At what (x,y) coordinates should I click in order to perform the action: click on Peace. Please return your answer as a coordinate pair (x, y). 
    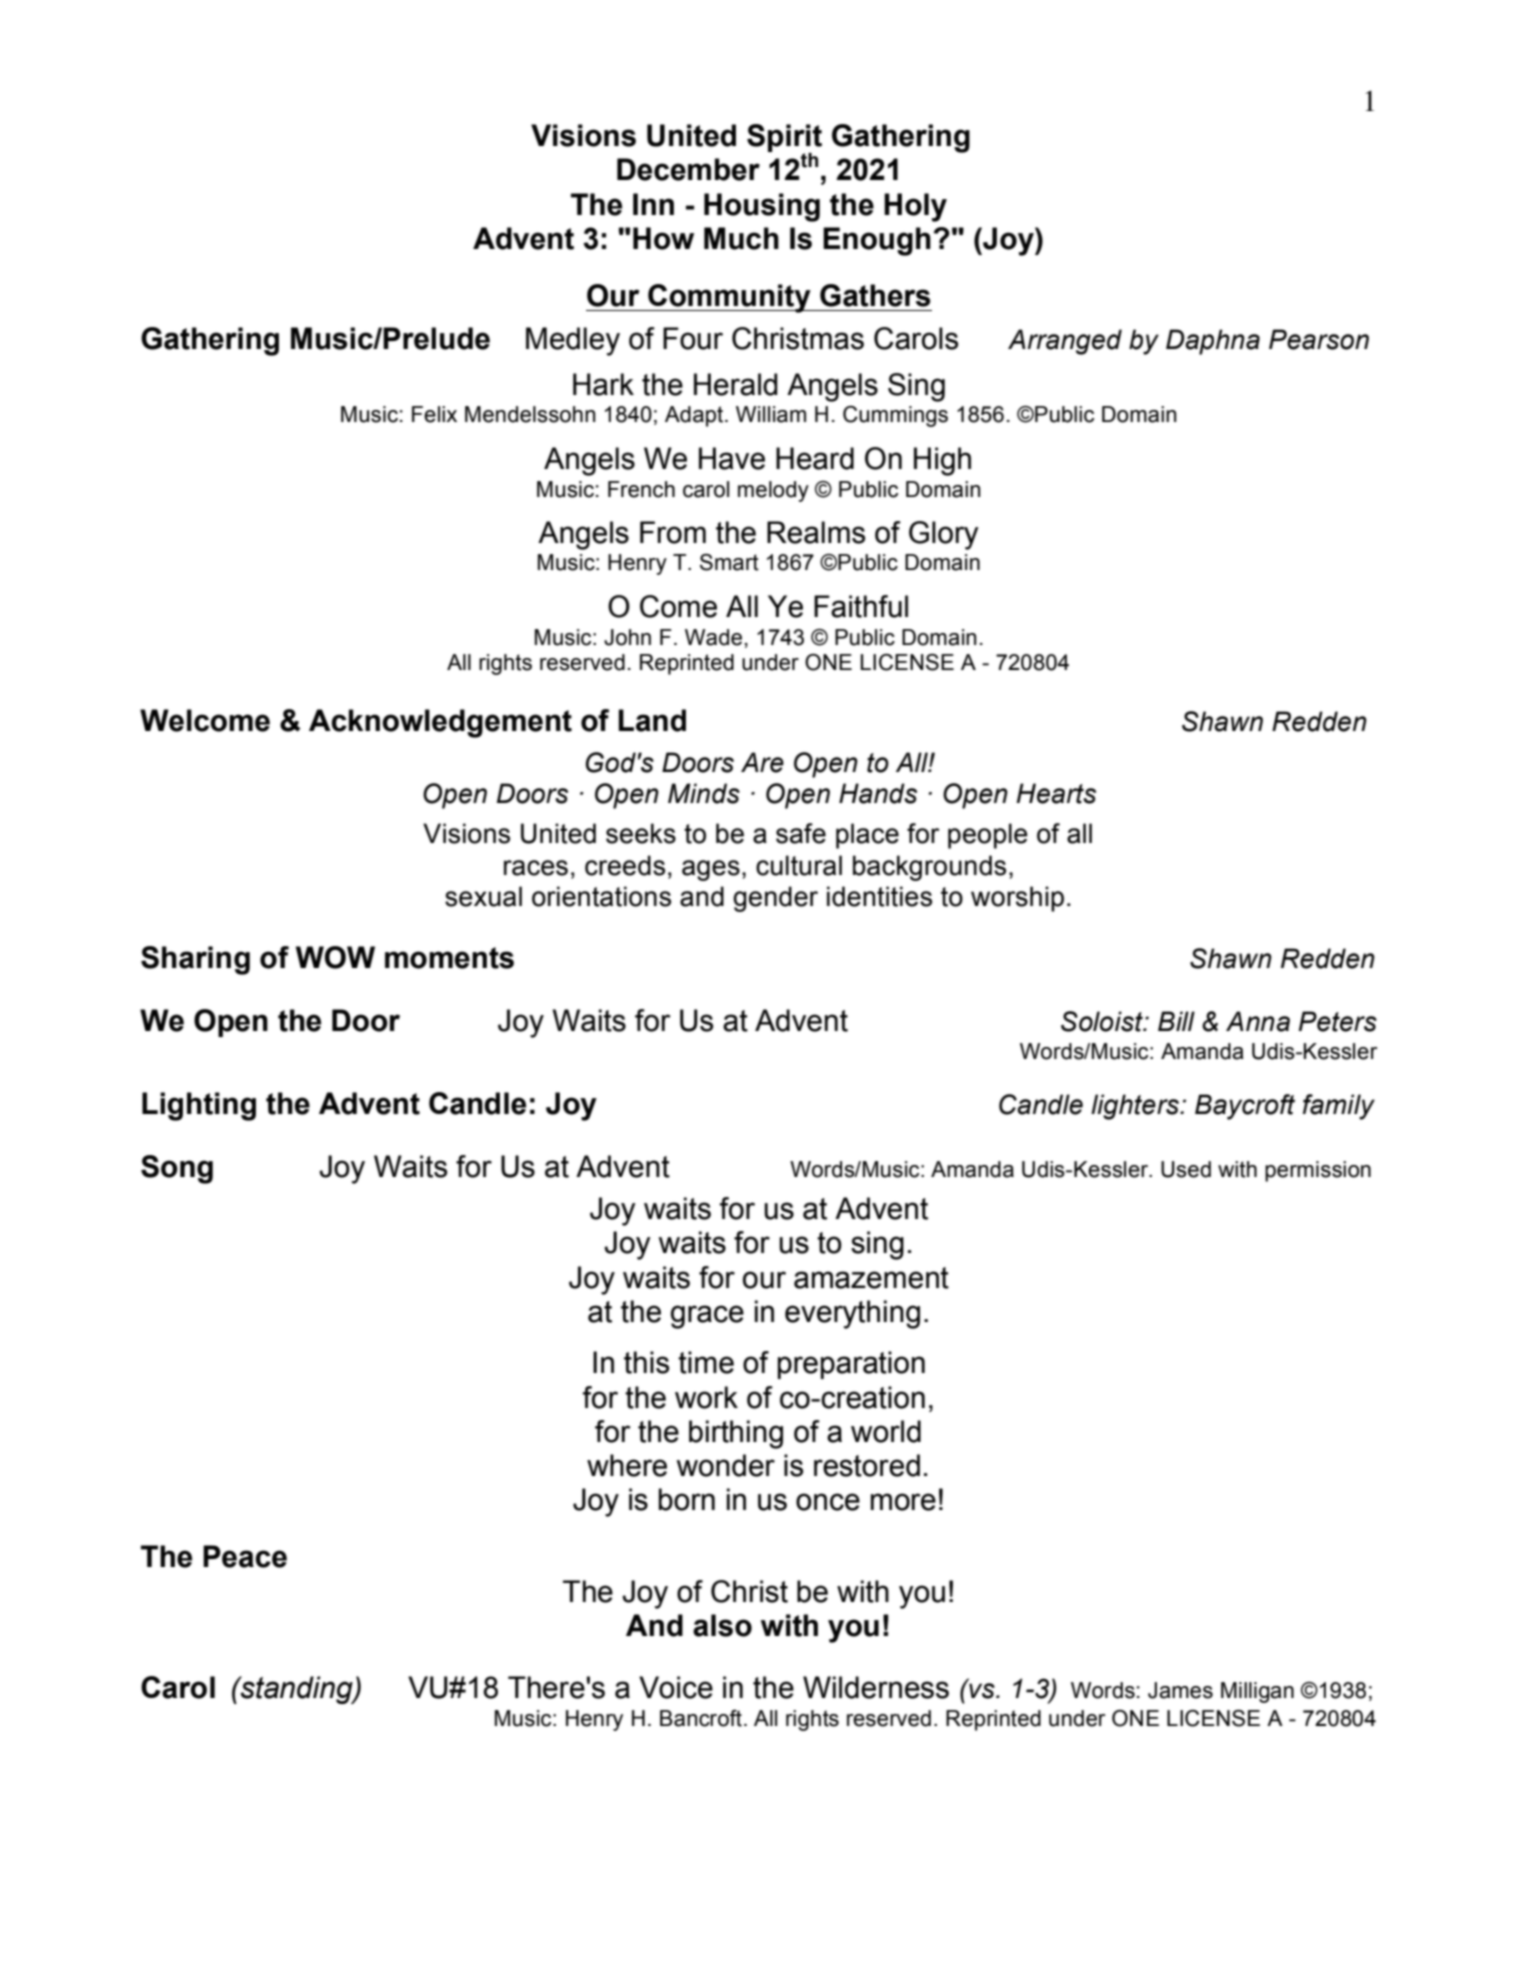
    Looking at the image, I should click on (245, 1556).
